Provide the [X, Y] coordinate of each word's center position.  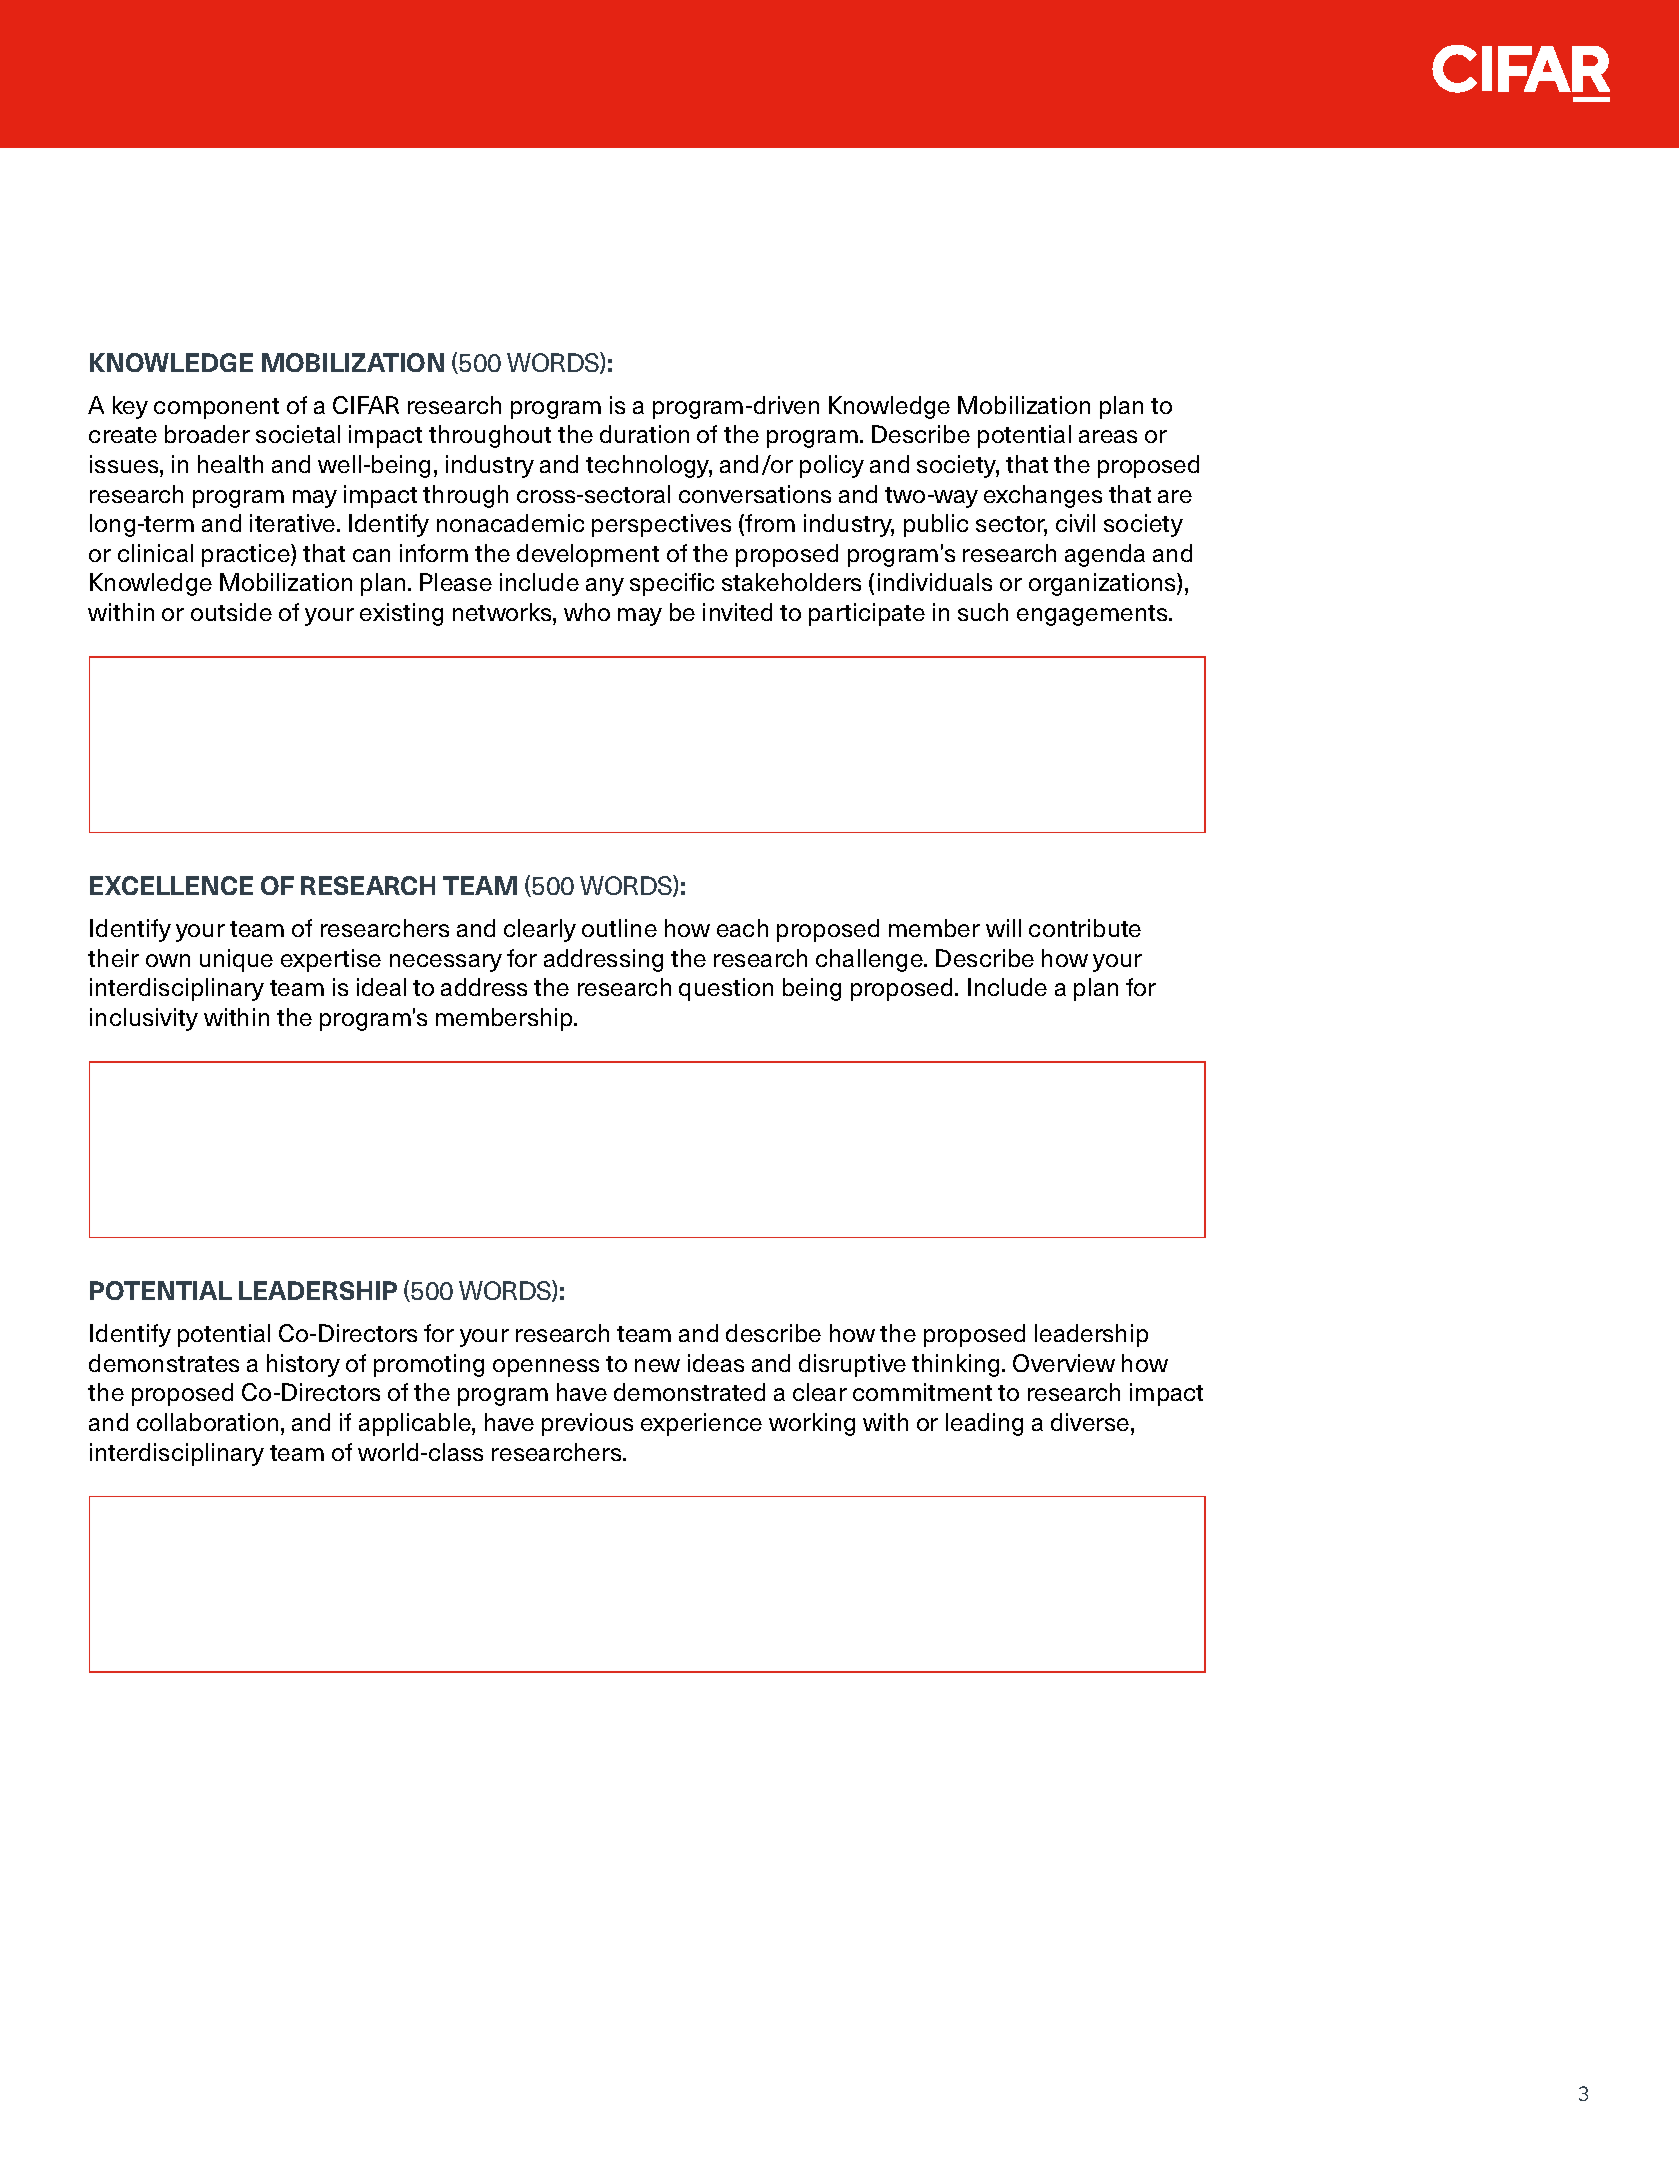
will [1003, 928]
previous [587, 1424]
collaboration [207, 1422]
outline [619, 928]
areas [1108, 436]
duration [644, 434]
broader [207, 434]
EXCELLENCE [171, 885]
